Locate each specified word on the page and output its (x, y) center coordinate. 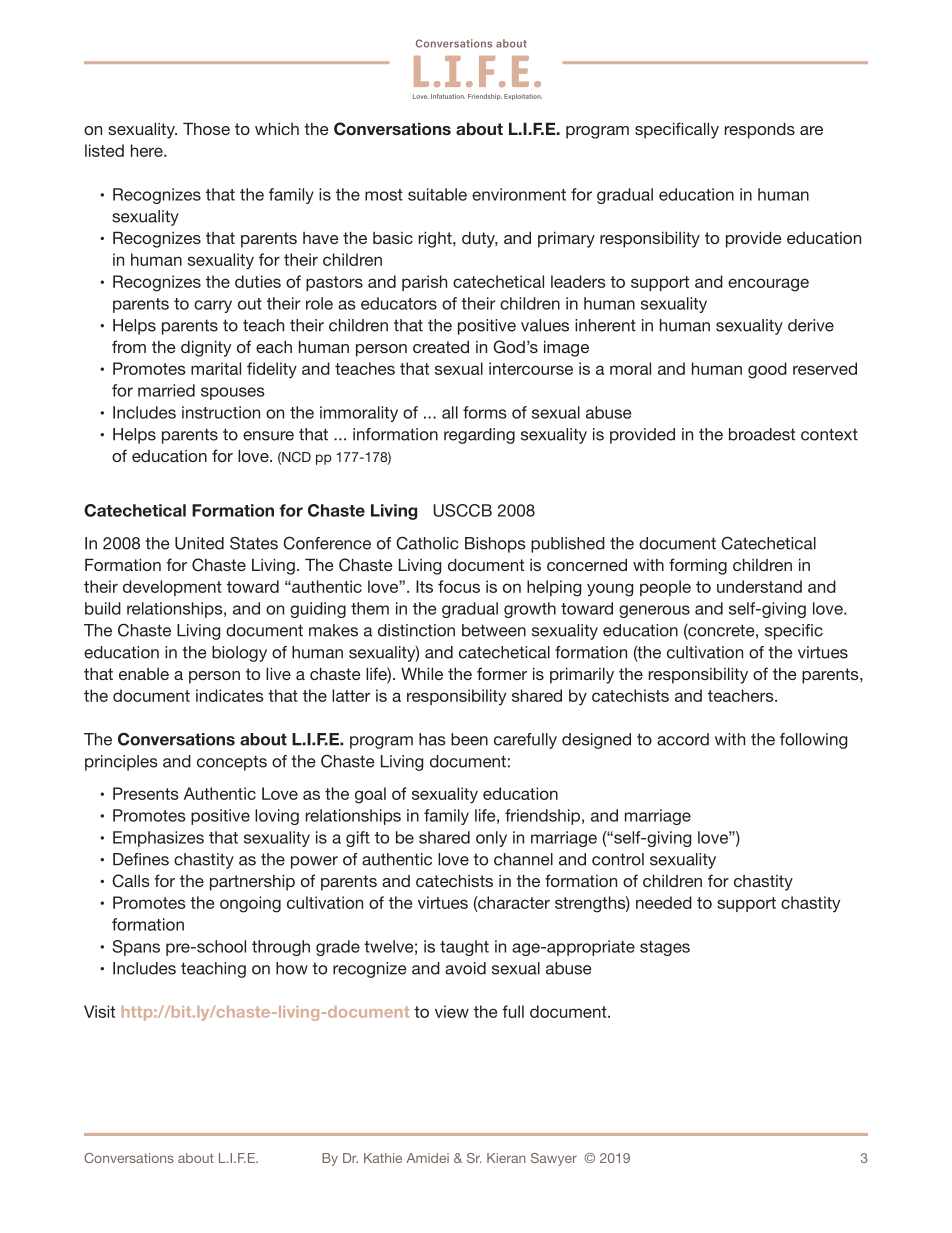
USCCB (462, 510)
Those (206, 128)
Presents (146, 793)
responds (760, 130)
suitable (437, 194)
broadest (762, 434)
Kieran (506, 1158)
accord (683, 739)
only (491, 839)
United (199, 543)
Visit (99, 1011)
